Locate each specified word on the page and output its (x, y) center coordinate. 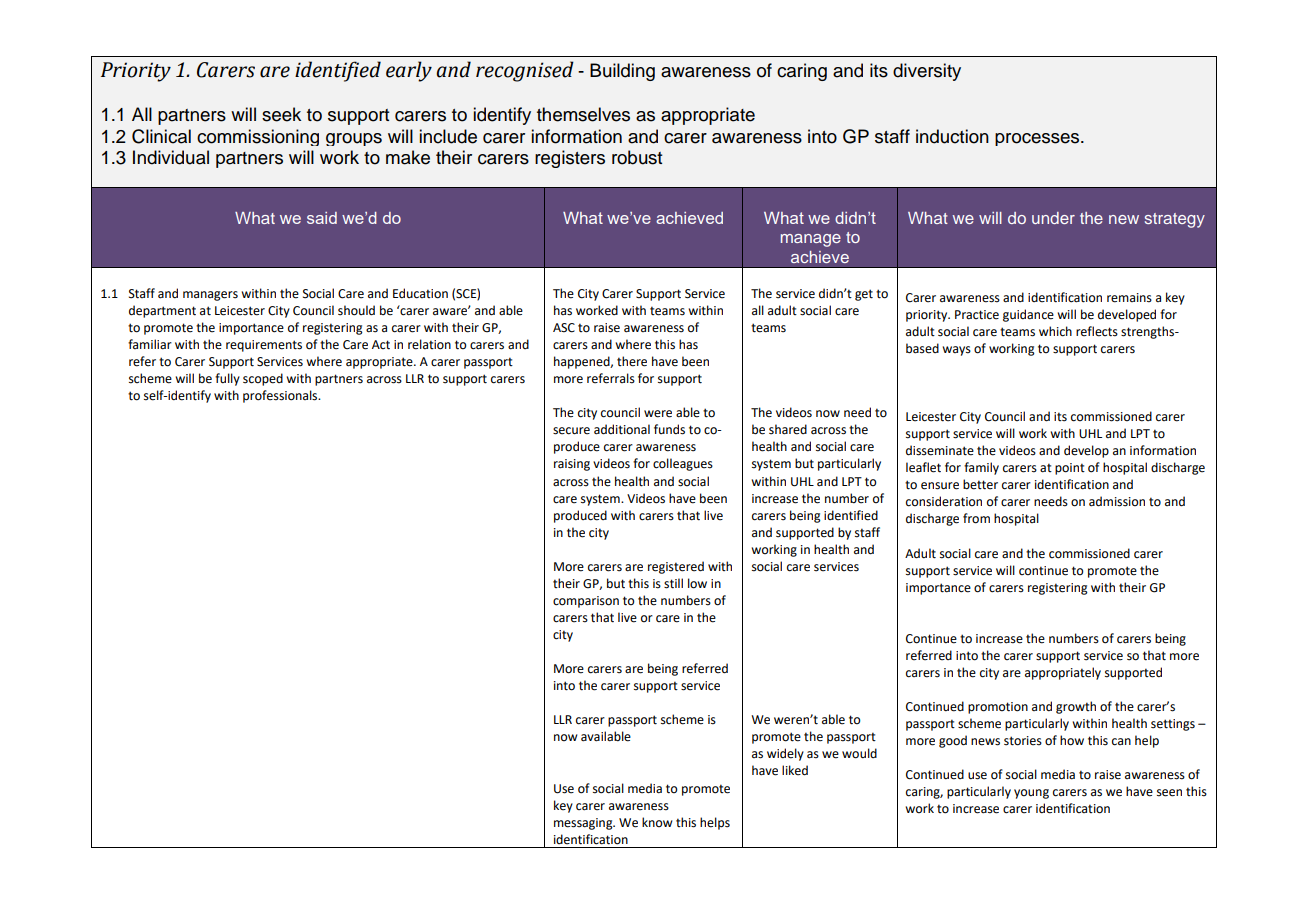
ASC (564, 328)
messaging (584, 824)
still (673, 583)
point (1070, 469)
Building (622, 72)
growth (1076, 707)
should (356, 310)
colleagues (683, 464)
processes (1038, 139)
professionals (281, 396)
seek (281, 114)
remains (1129, 298)
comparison (586, 602)
